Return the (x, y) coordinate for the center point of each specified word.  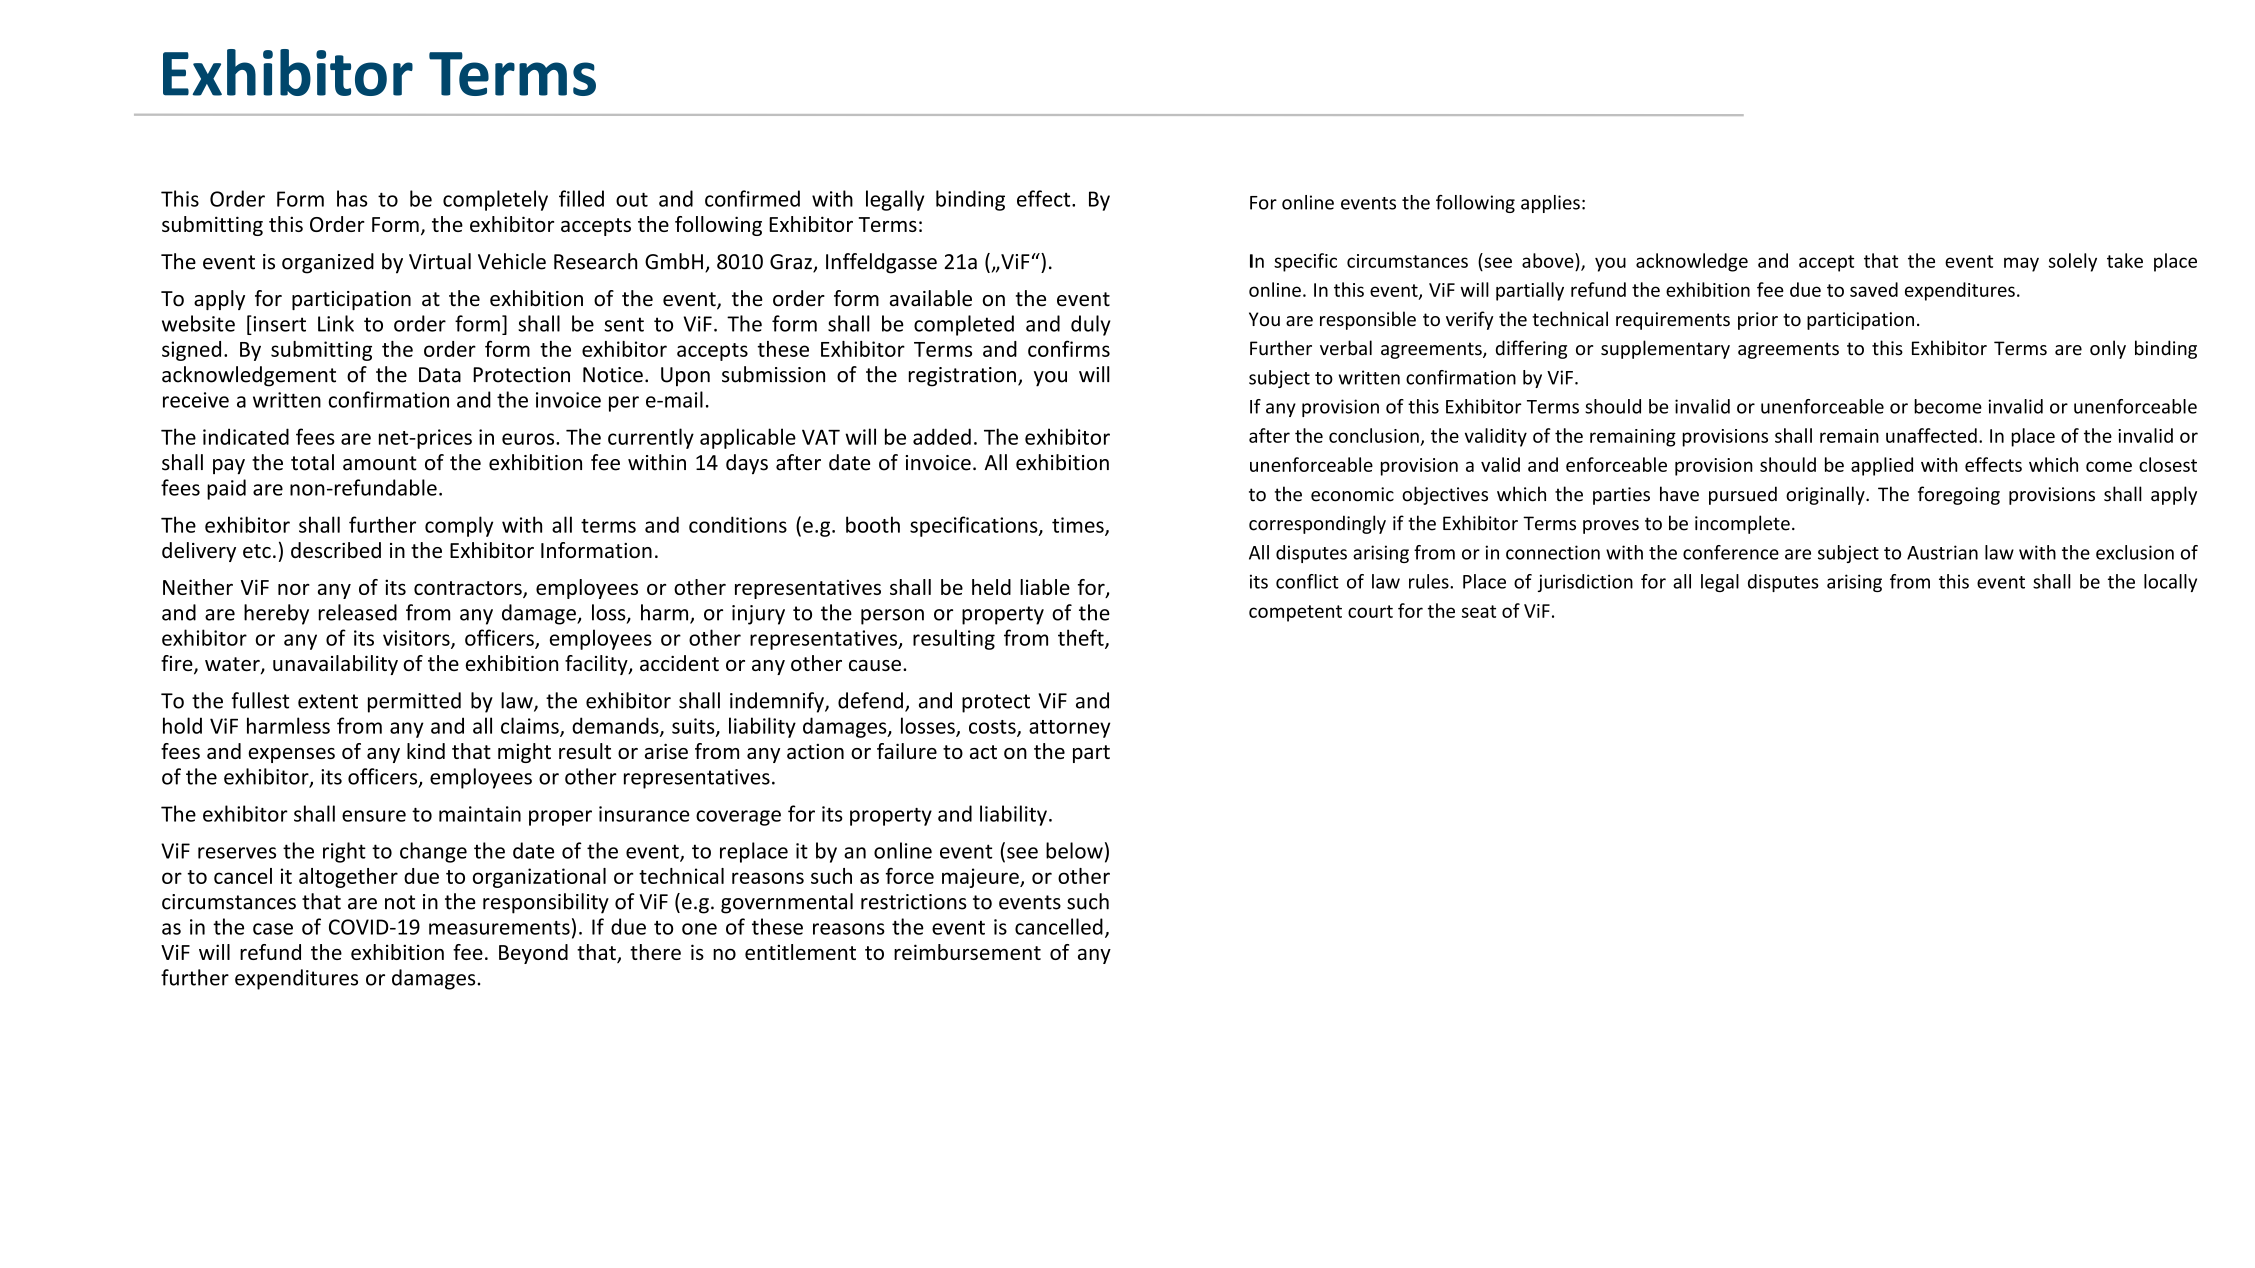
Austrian (1942, 552)
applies (1550, 204)
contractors (469, 589)
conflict (1307, 581)
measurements (499, 927)
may (2021, 264)
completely (495, 200)
